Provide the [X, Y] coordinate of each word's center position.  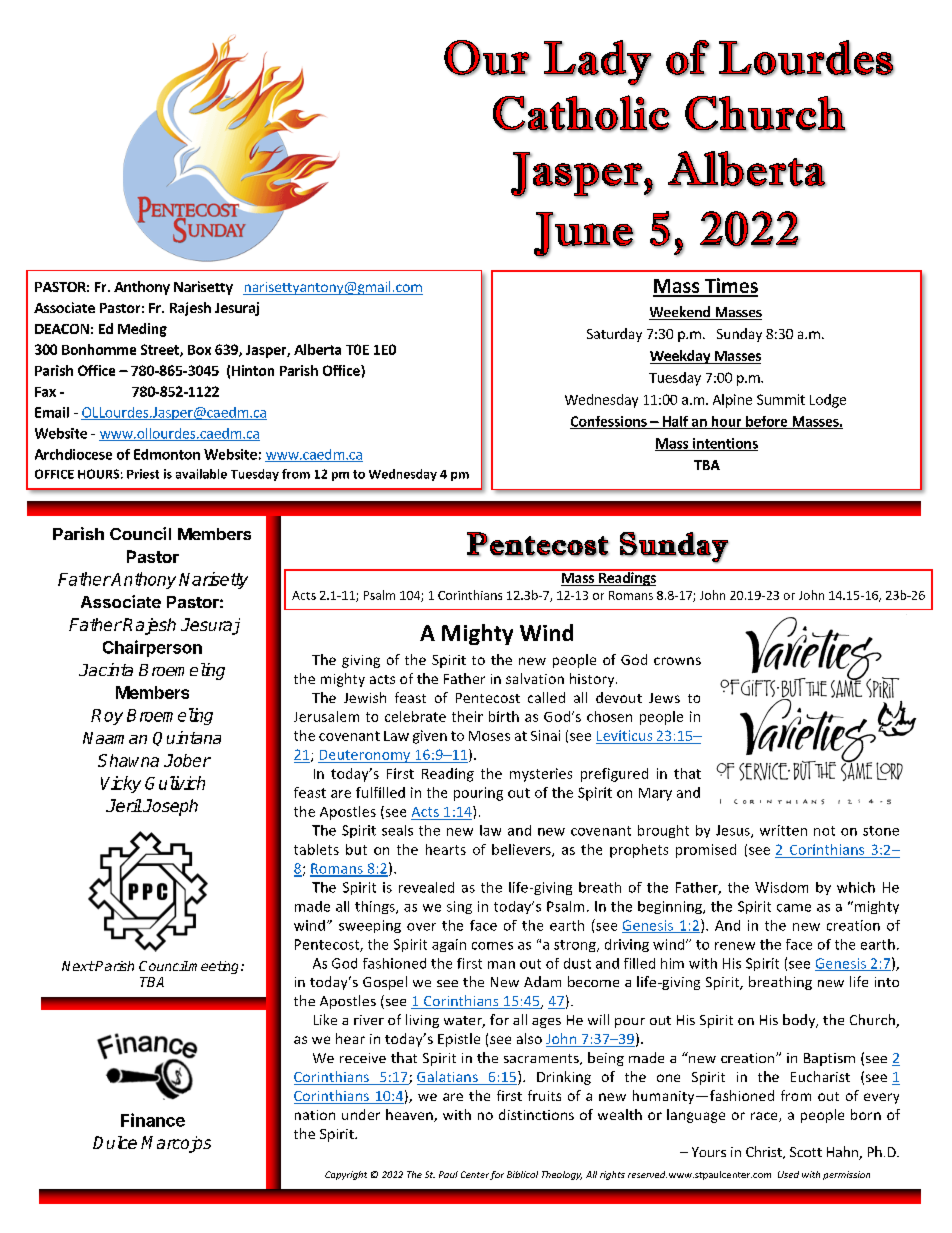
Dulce [115, 1142]
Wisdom [781, 887]
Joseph [169, 807]
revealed [426, 887]
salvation [535, 678]
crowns [677, 661]
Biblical [522, 1174]
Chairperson [152, 648]
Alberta [317, 349]
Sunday [739, 335]
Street [161, 350]
